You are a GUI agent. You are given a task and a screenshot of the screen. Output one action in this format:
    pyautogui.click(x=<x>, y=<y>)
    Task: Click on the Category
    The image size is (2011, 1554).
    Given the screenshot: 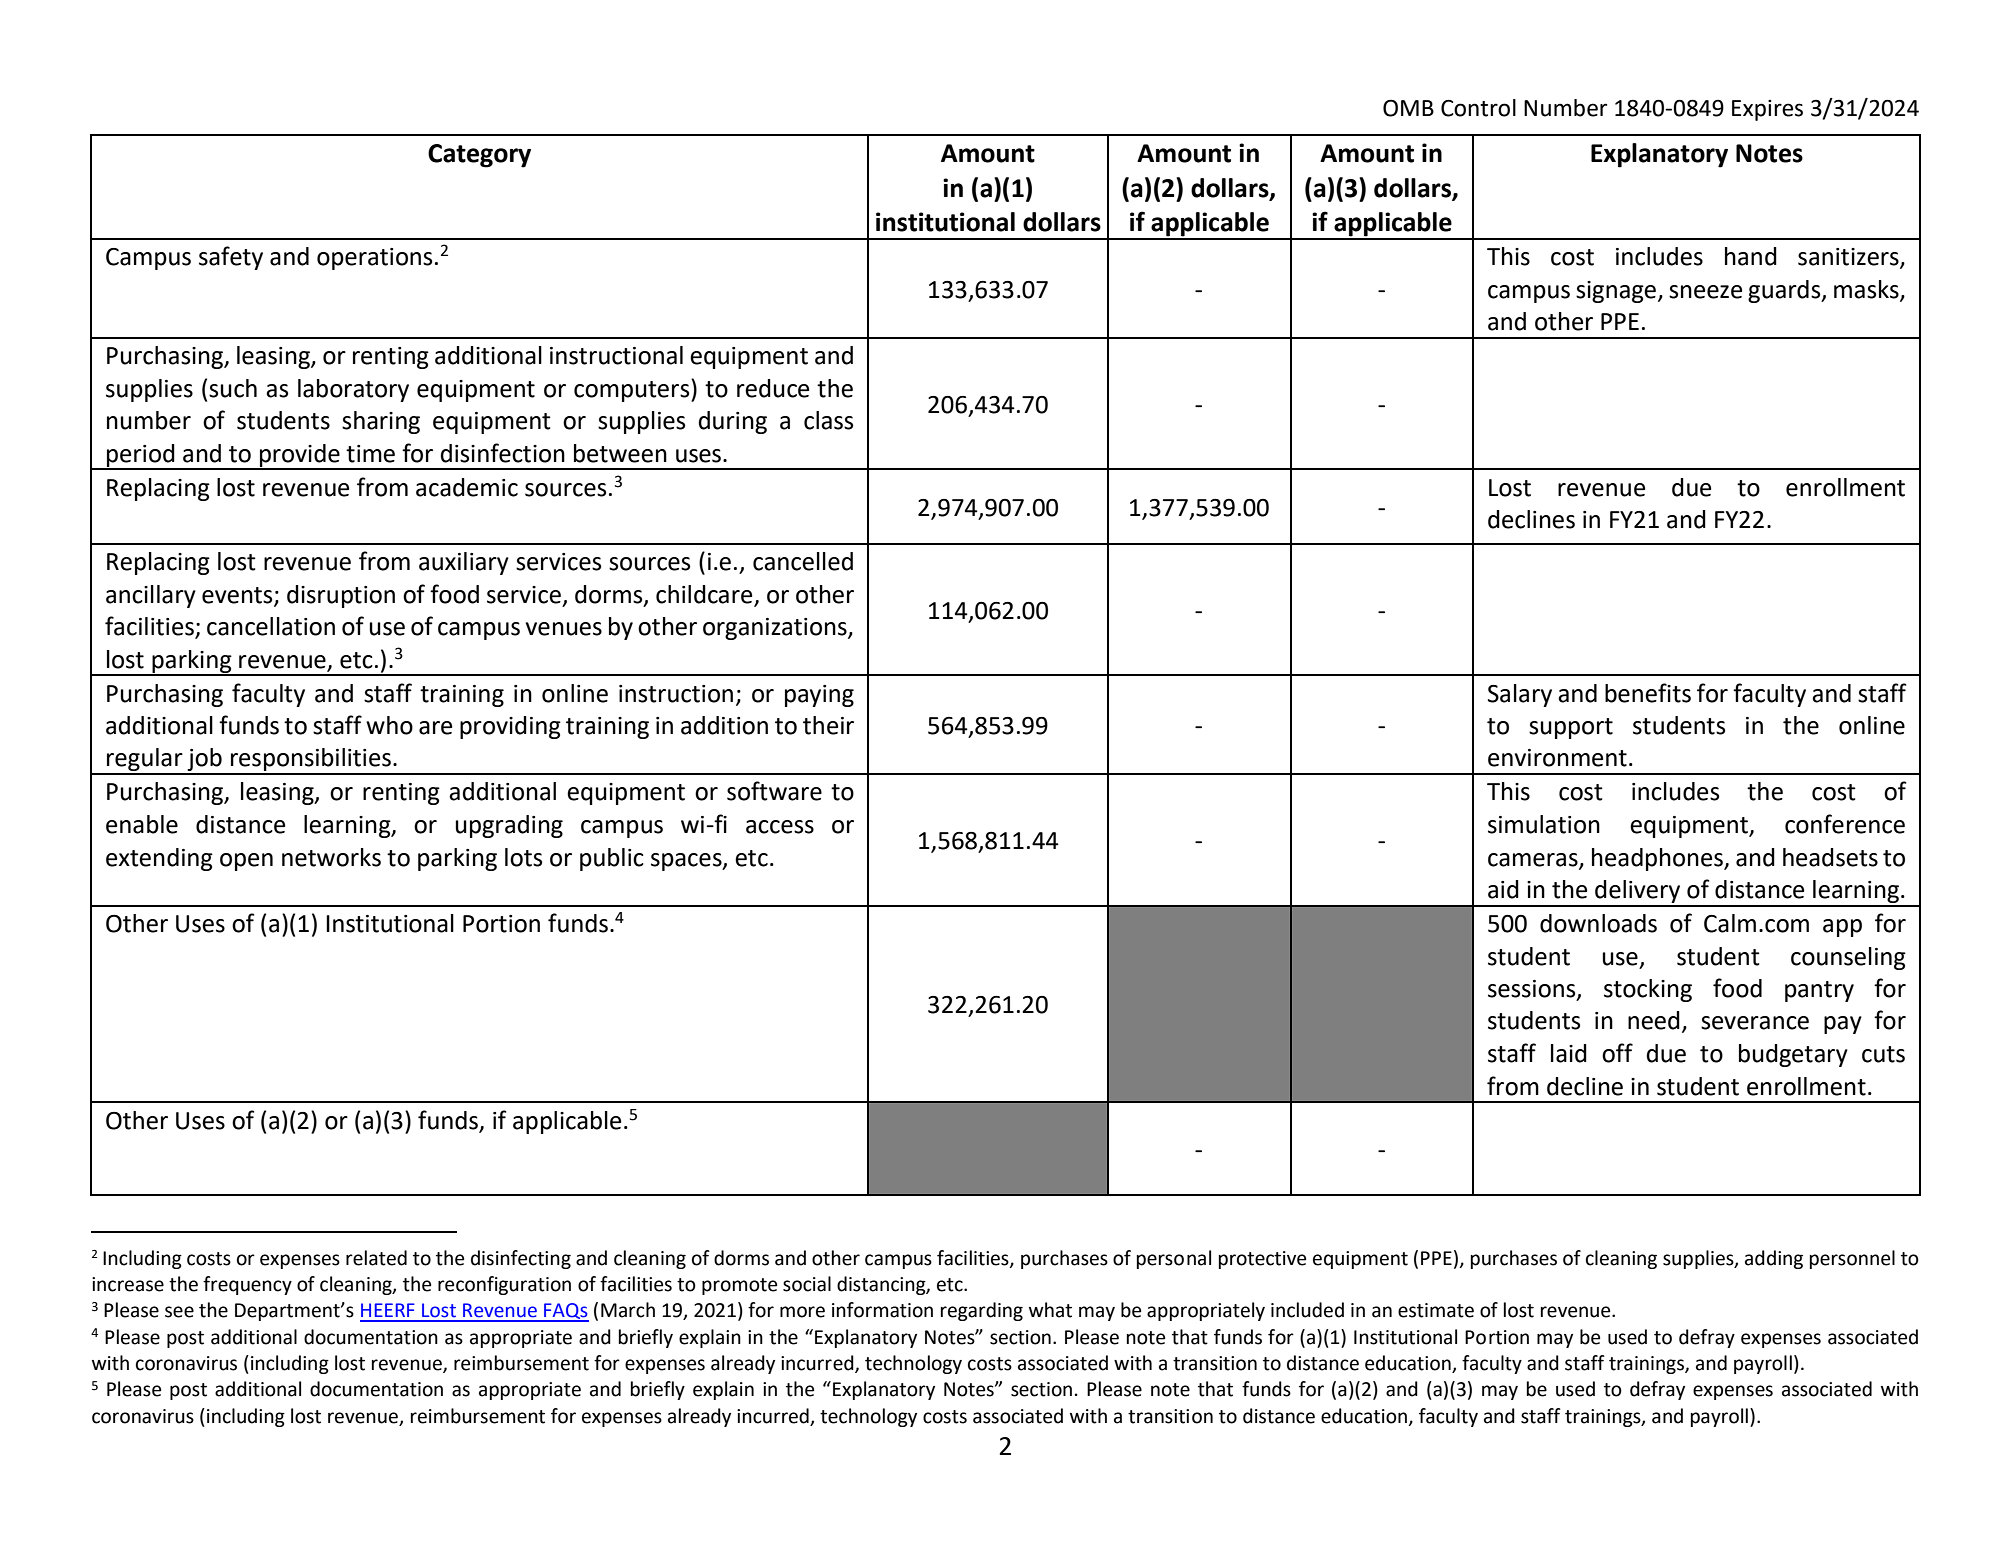 What is the action you would take?
    pyautogui.click(x=479, y=156)
